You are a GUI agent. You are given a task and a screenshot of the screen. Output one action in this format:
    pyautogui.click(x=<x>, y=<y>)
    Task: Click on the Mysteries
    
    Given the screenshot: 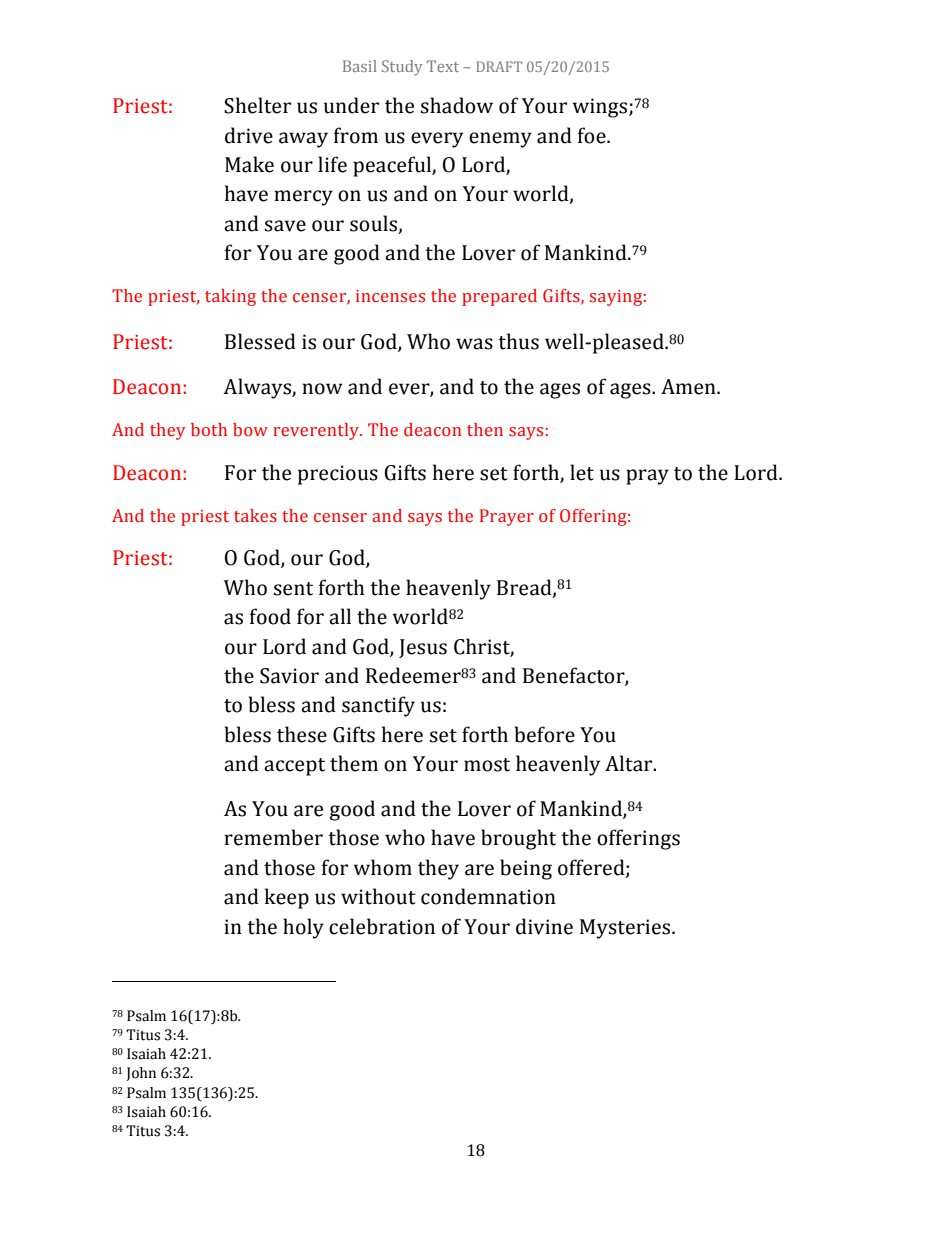 What is the action you would take?
    pyautogui.click(x=626, y=929)
